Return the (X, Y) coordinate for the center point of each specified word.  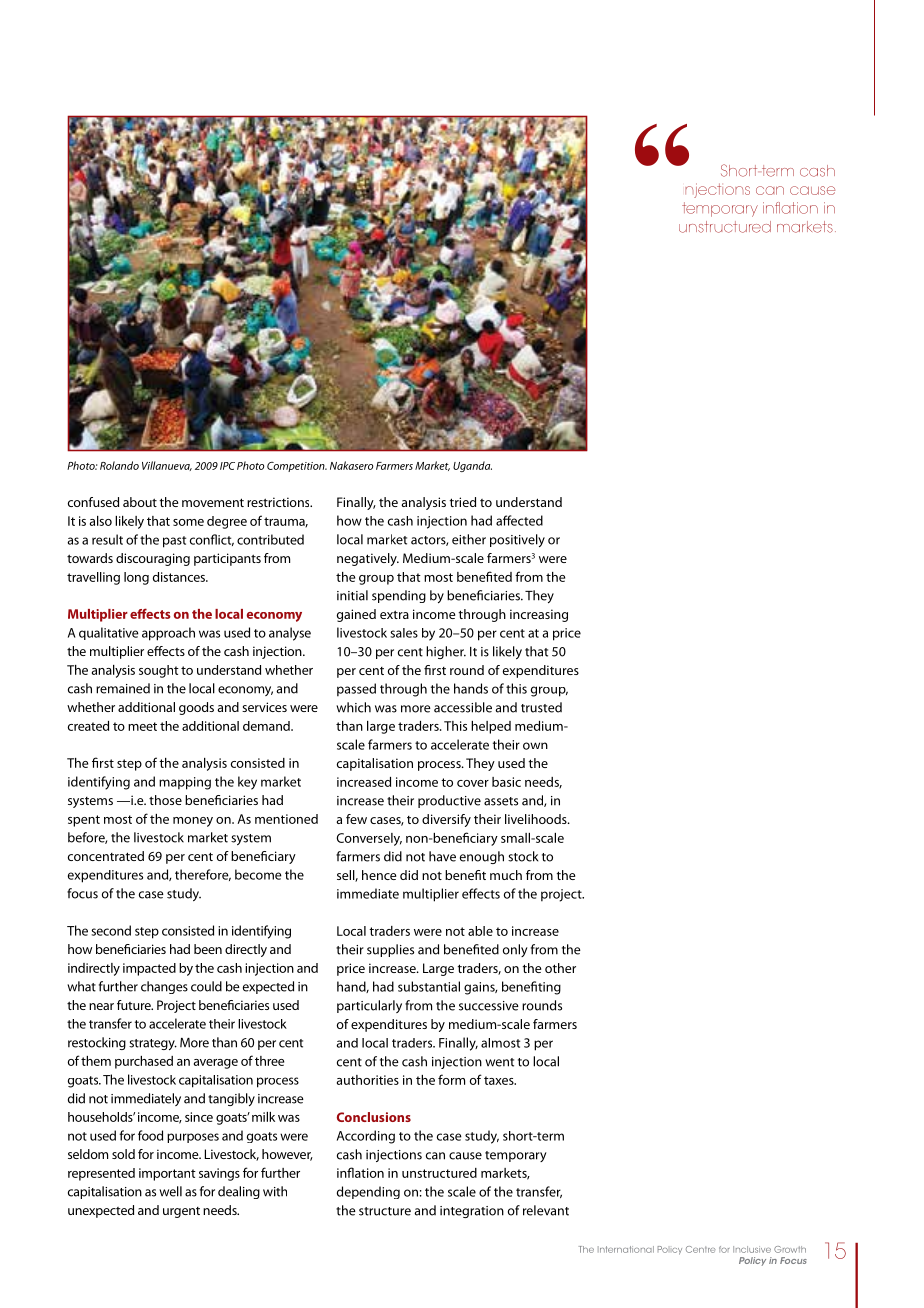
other (560, 968)
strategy (153, 1044)
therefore (203, 875)
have (442, 856)
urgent (181, 1212)
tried (463, 502)
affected (519, 520)
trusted (541, 707)
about (140, 502)
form (451, 1079)
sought (159, 671)
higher (446, 652)
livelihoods (537, 819)
